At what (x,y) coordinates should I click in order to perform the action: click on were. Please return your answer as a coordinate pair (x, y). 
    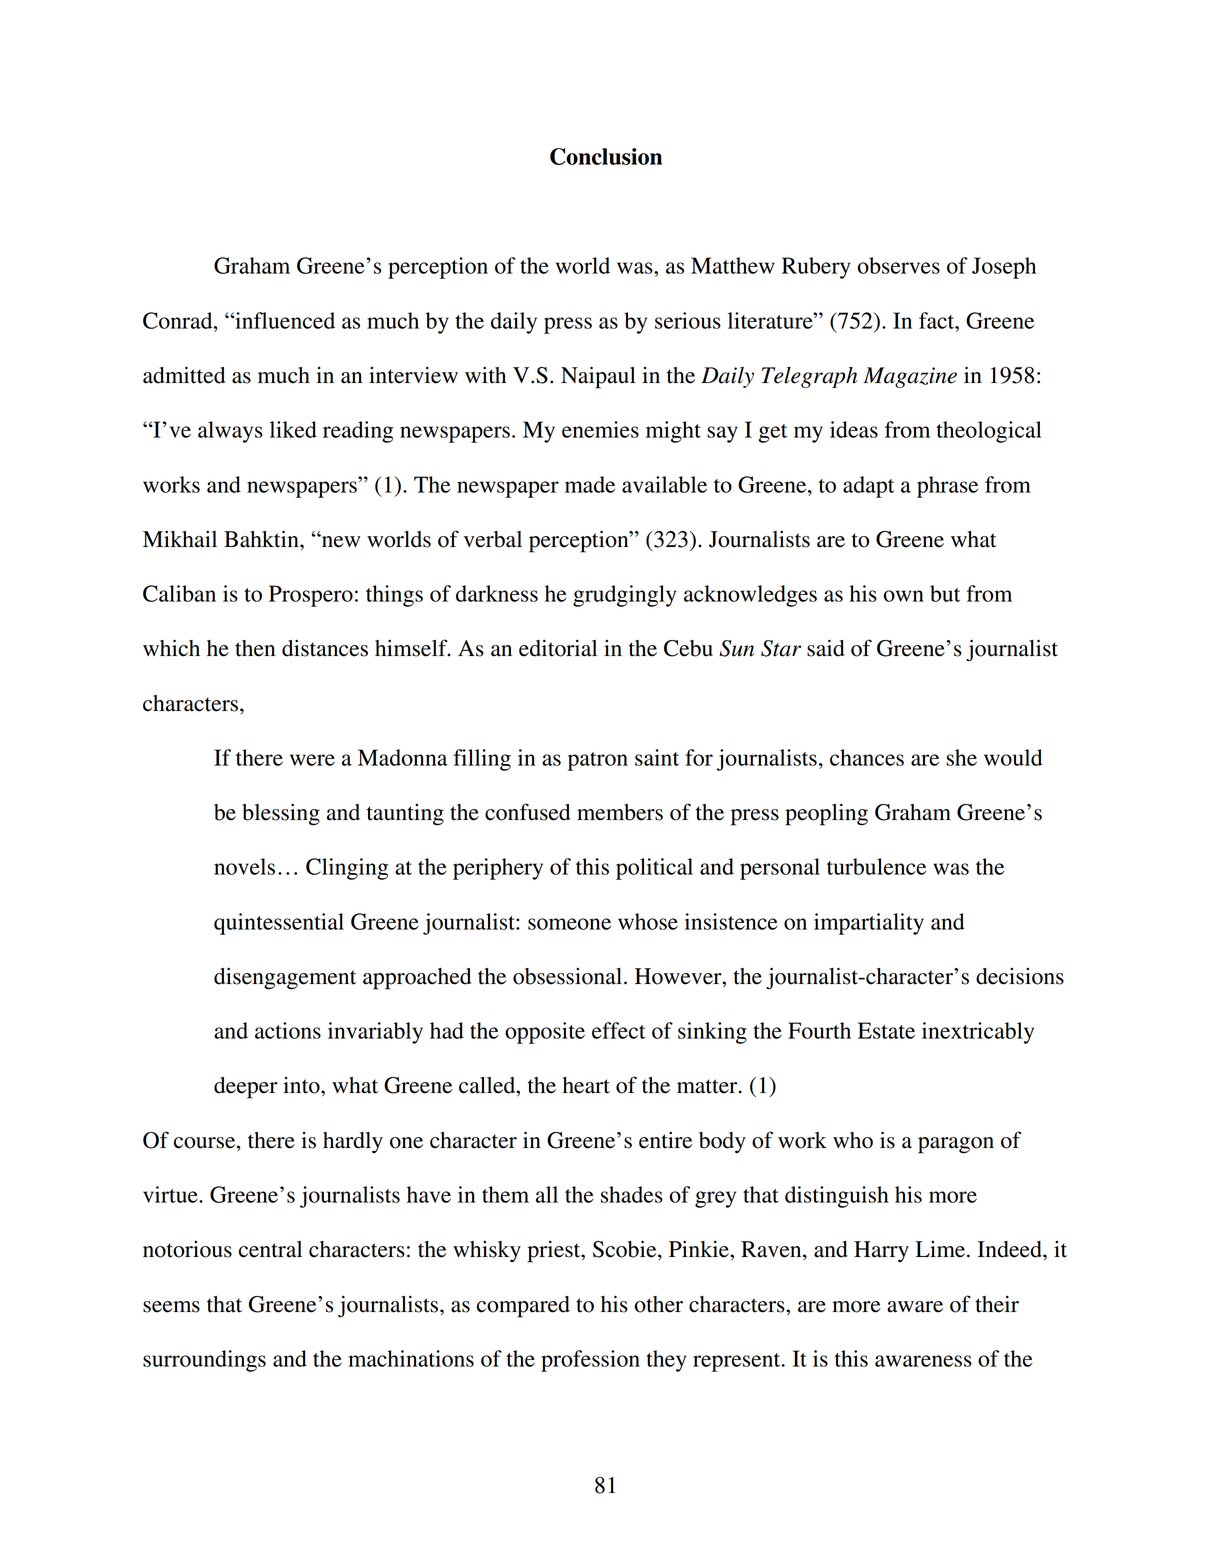
    Looking at the image, I should click on (312, 760).
